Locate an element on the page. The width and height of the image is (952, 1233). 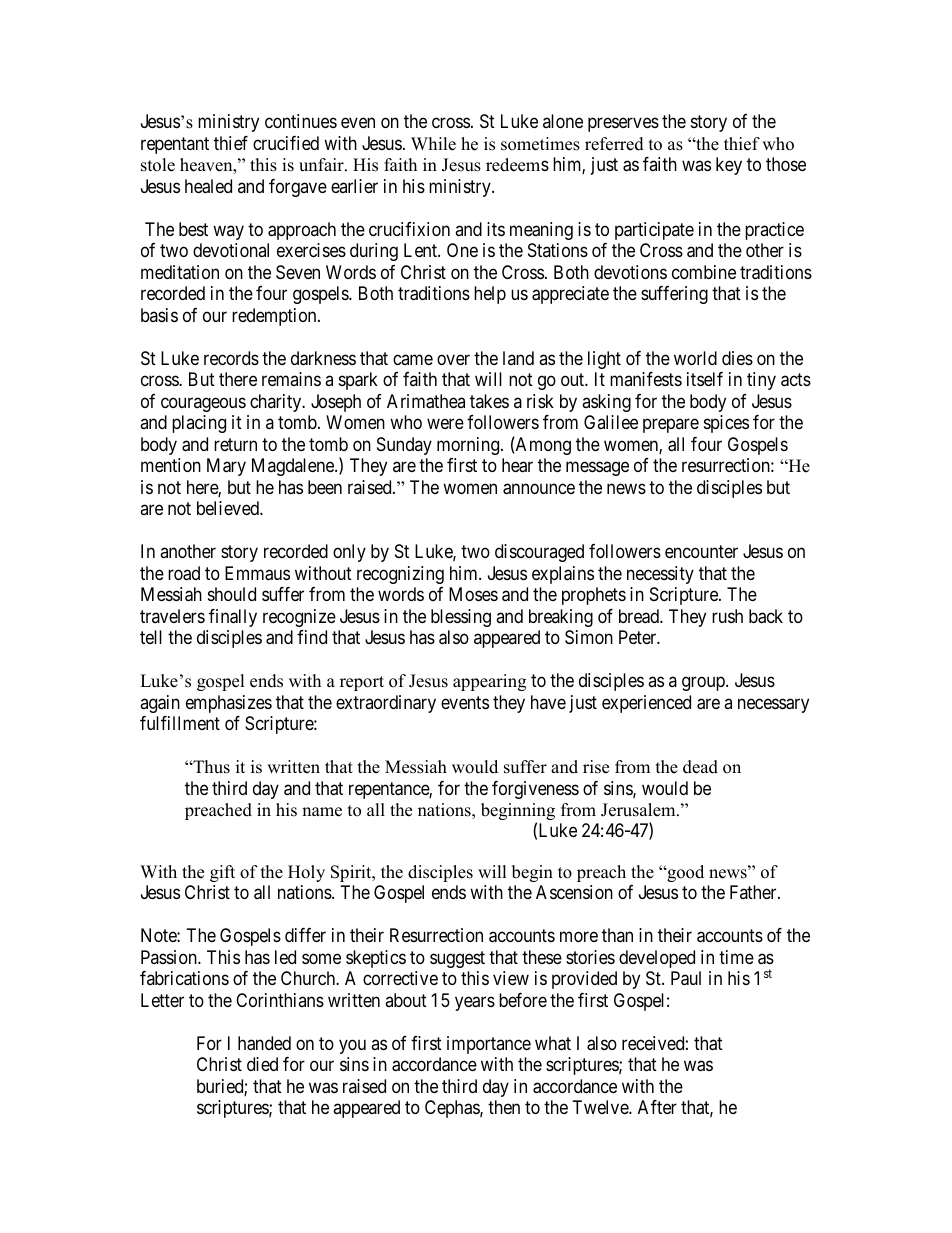
importance is located at coordinates (489, 1045).
